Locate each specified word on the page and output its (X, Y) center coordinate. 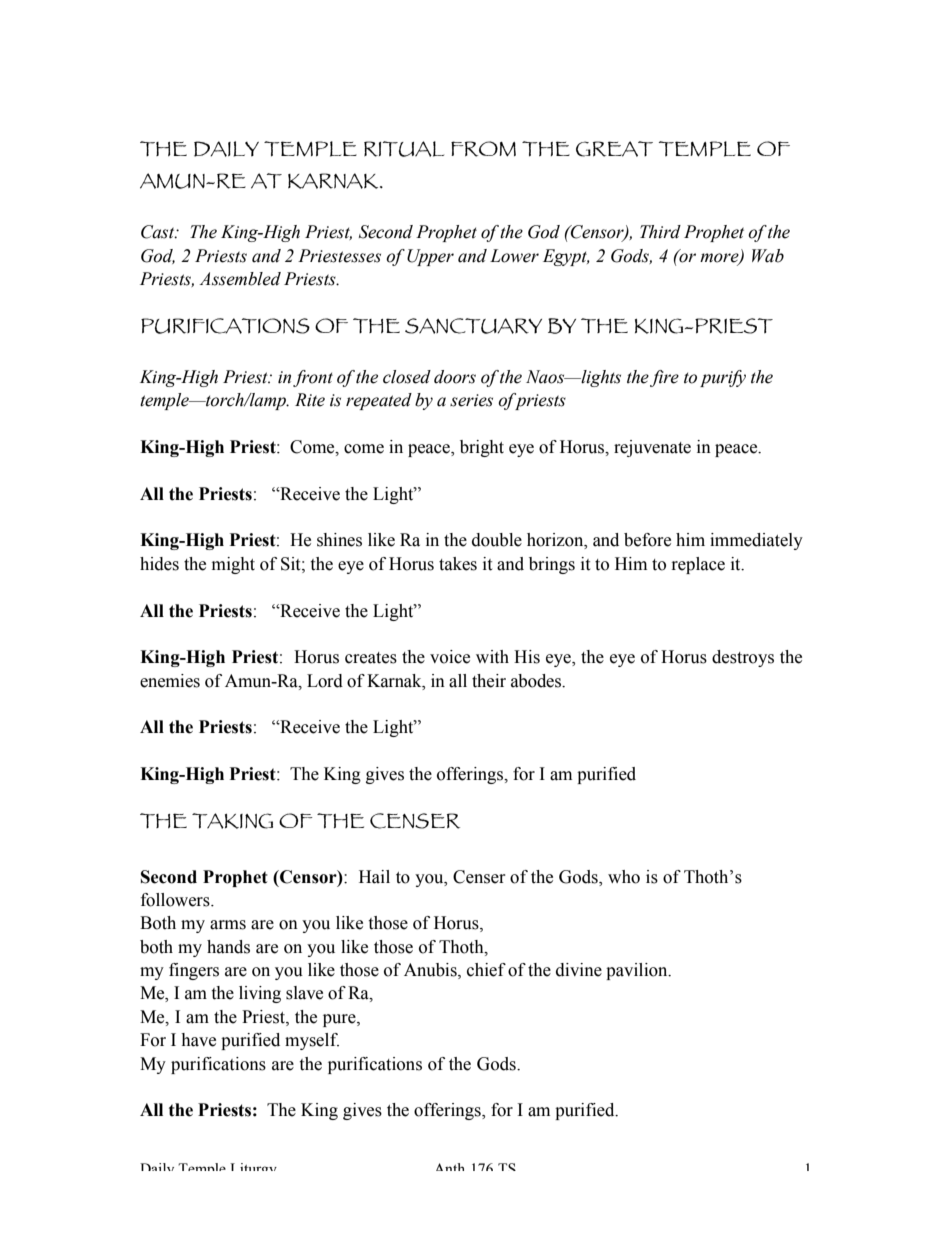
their (489, 681)
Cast (159, 232)
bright (482, 448)
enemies (170, 681)
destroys (743, 658)
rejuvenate (652, 448)
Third (660, 232)
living (260, 994)
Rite (310, 400)
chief (486, 970)
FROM (483, 149)
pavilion (638, 971)
